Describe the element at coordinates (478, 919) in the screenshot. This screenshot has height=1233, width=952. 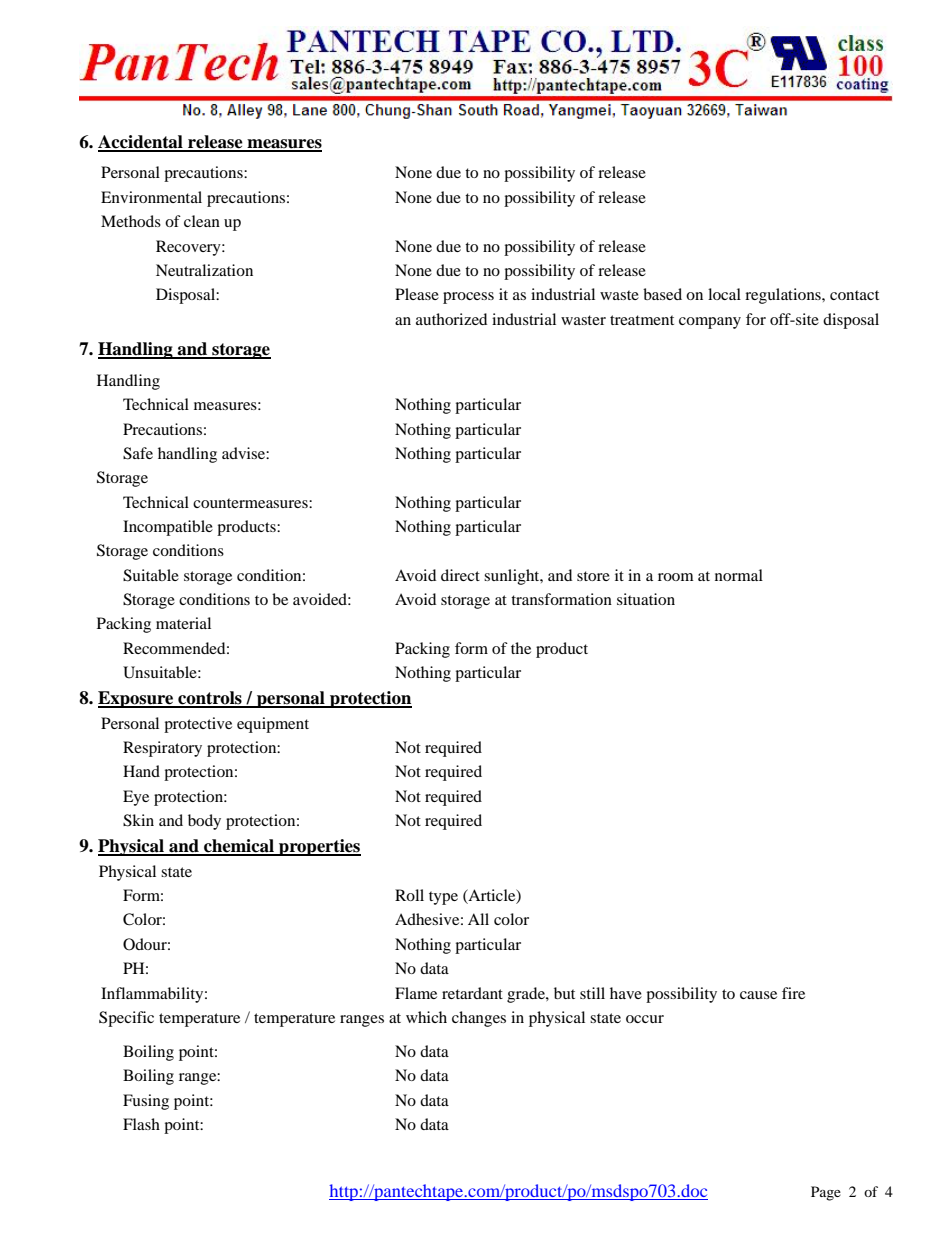
I see `All` at that location.
